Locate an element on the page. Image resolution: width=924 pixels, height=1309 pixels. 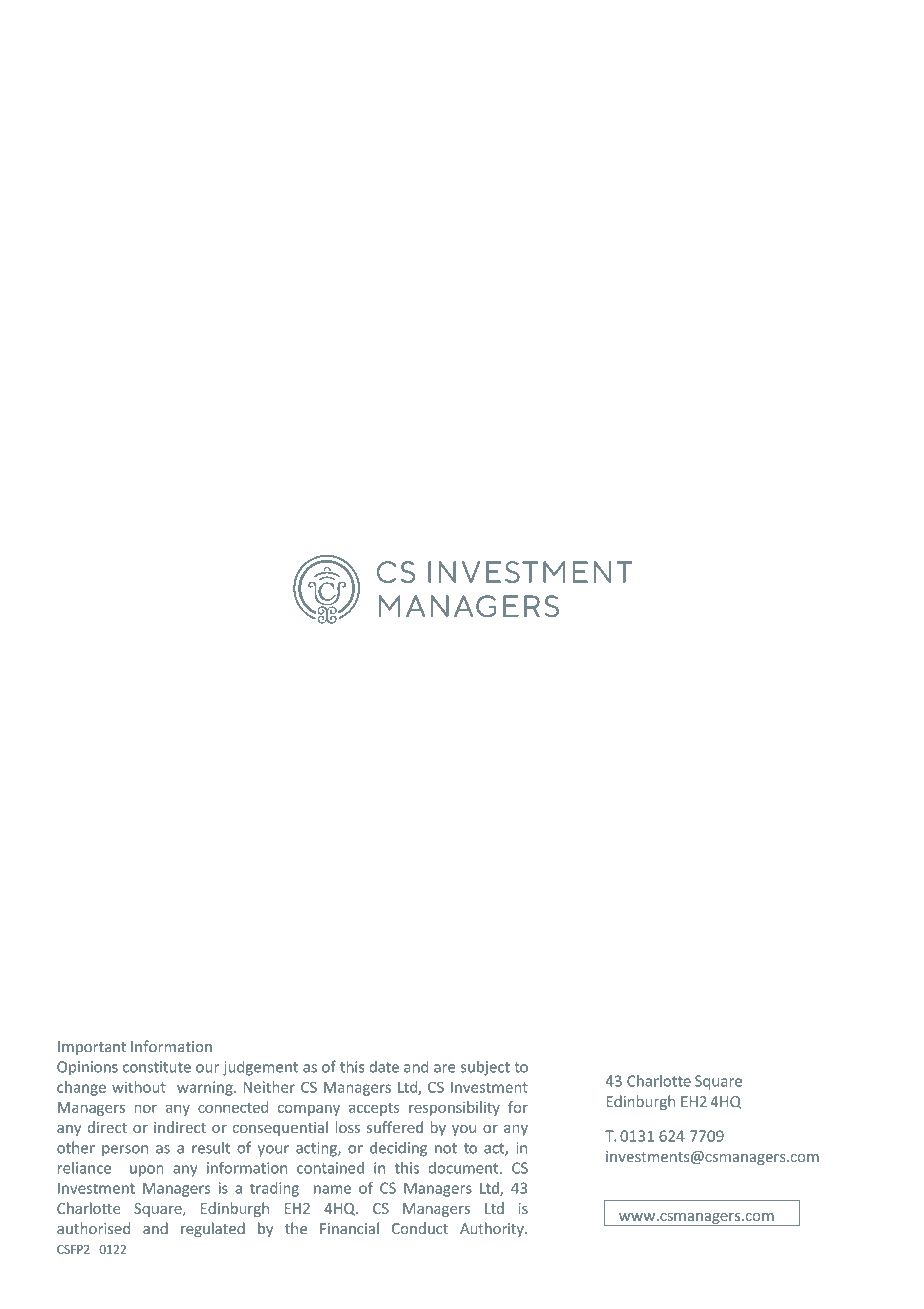
your is located at coordinates (273, 1151).
